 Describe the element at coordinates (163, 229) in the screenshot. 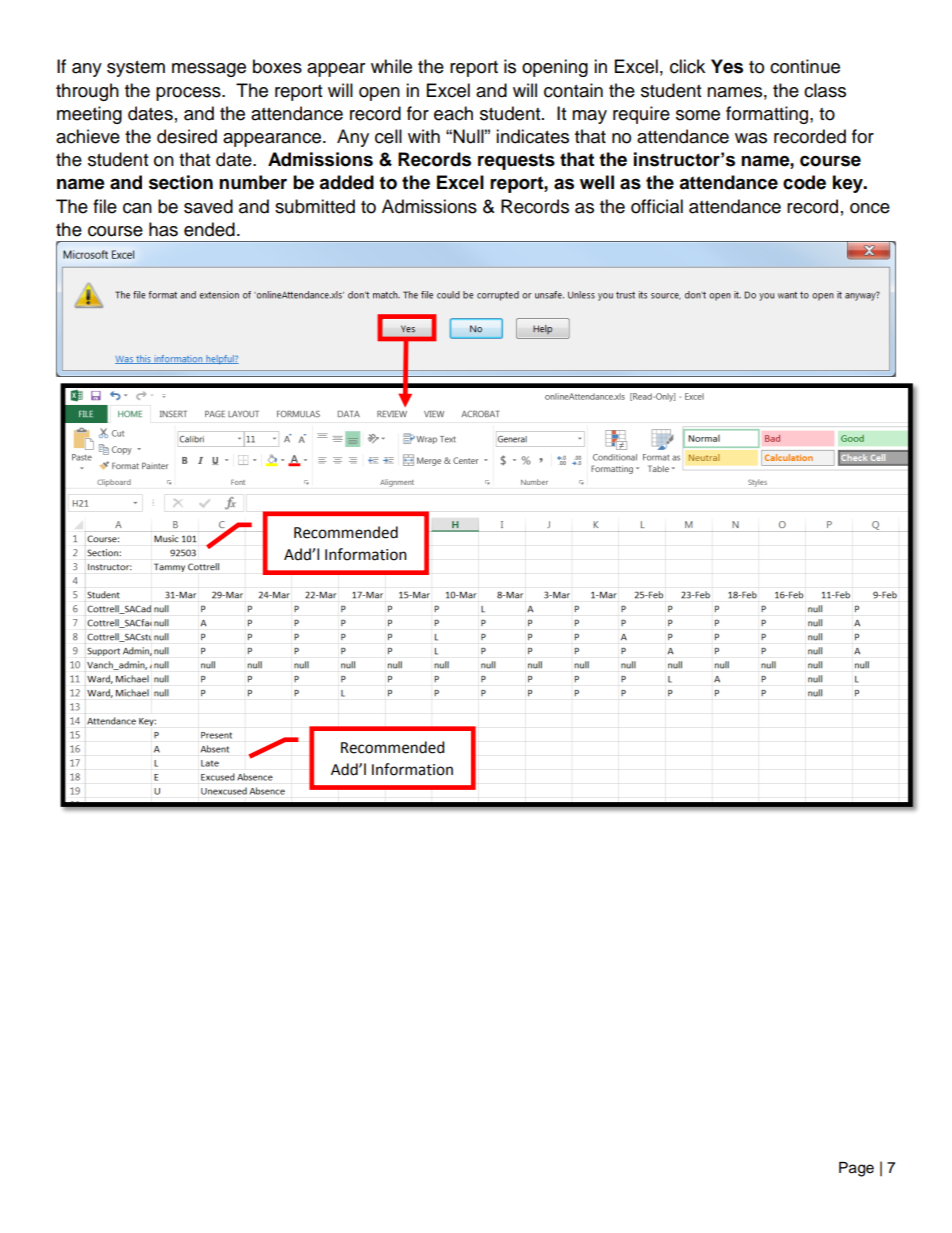

I see `has` at that location.
